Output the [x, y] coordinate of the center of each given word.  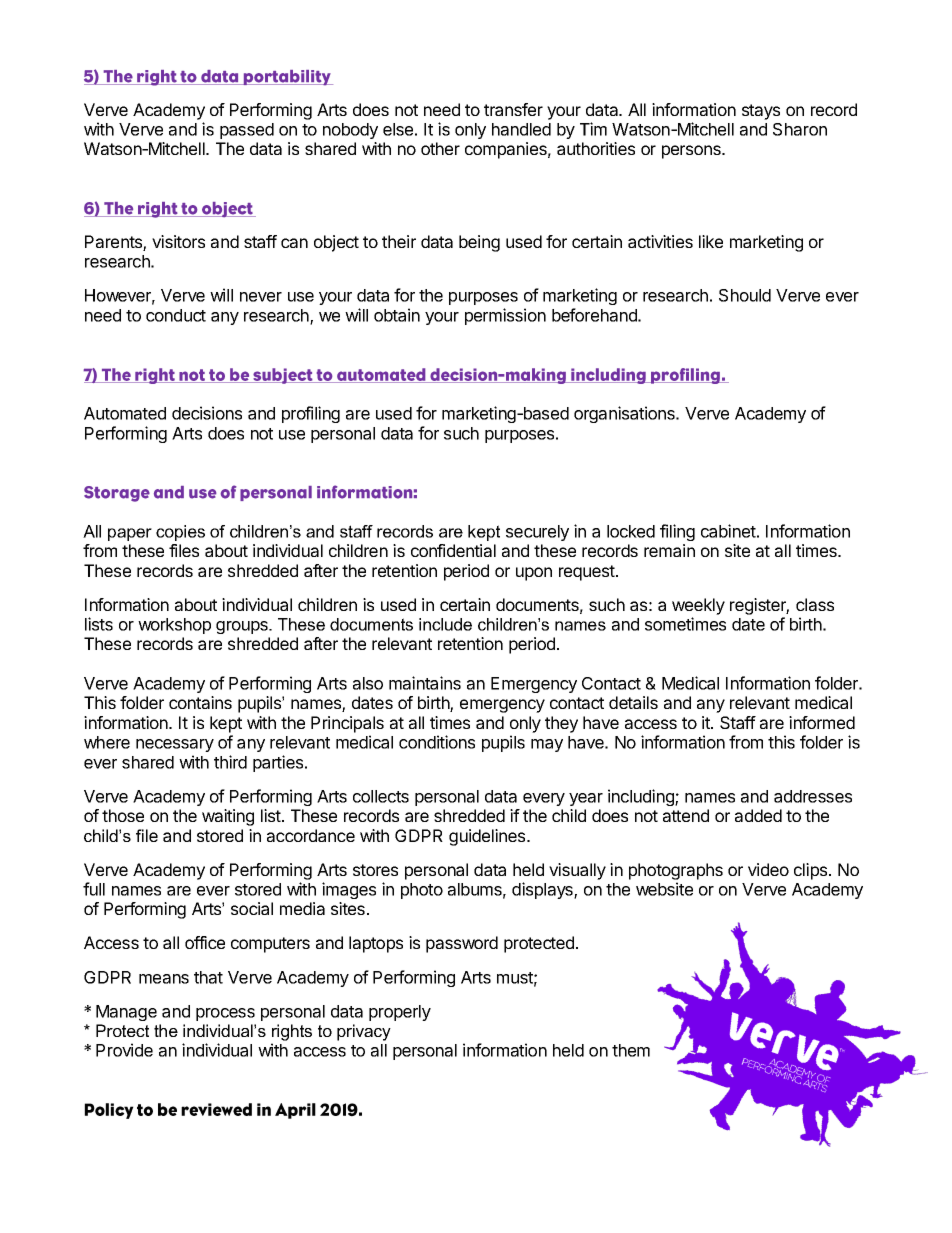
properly [400, 1013]
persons [692, 152]
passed [247, 131]
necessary [175, 745]
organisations [625, 414]
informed [822, 722]
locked [631, 531]
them [631, 1050]
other [440, 148]
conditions [437, 742]
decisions [207, 413]
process [225, 1014]
